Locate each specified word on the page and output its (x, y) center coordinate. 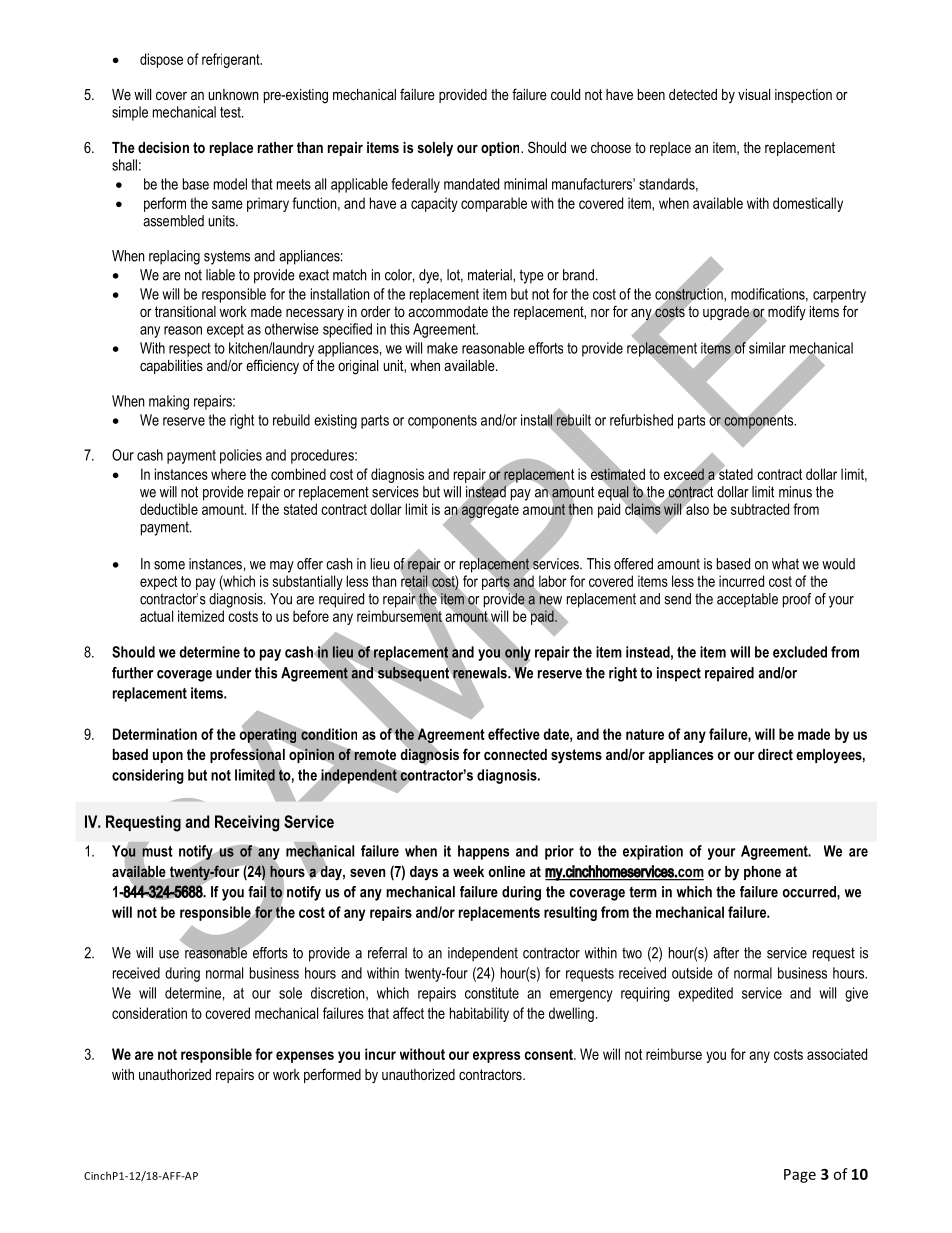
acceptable (747, 600)
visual (754, 94)
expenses (305, 1057)
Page (800, 1176)
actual (156, 616)
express (496, 1057)
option (501, 149)
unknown (233, 94)
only (517, 653)
